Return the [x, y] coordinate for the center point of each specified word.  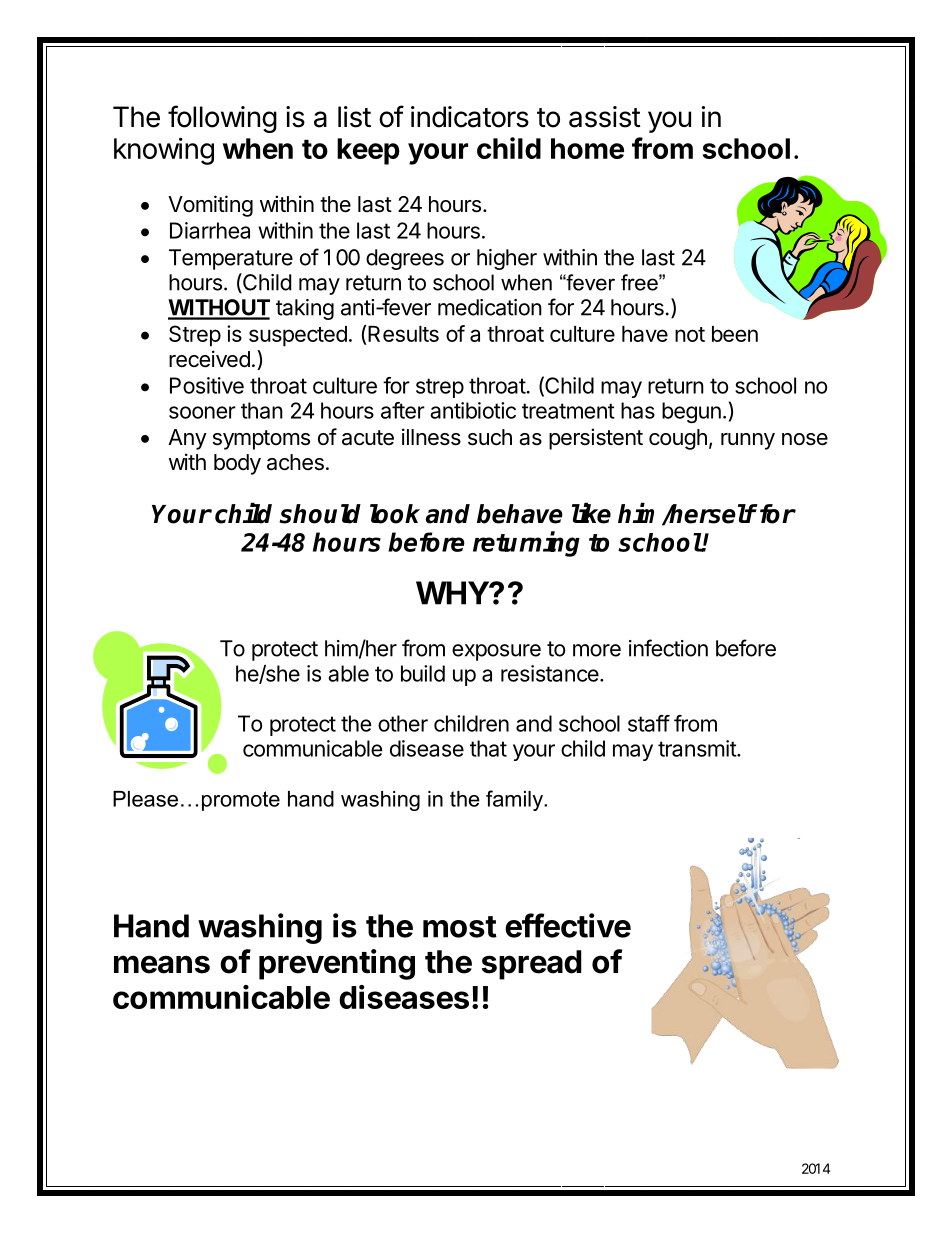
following [222, 119]
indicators [470, 117]
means [162, 964]
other [403, 723]
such [490, 437]
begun [691, 412]
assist [605, 117]
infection [668, 648]
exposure [496, 652]
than [262, 410]
